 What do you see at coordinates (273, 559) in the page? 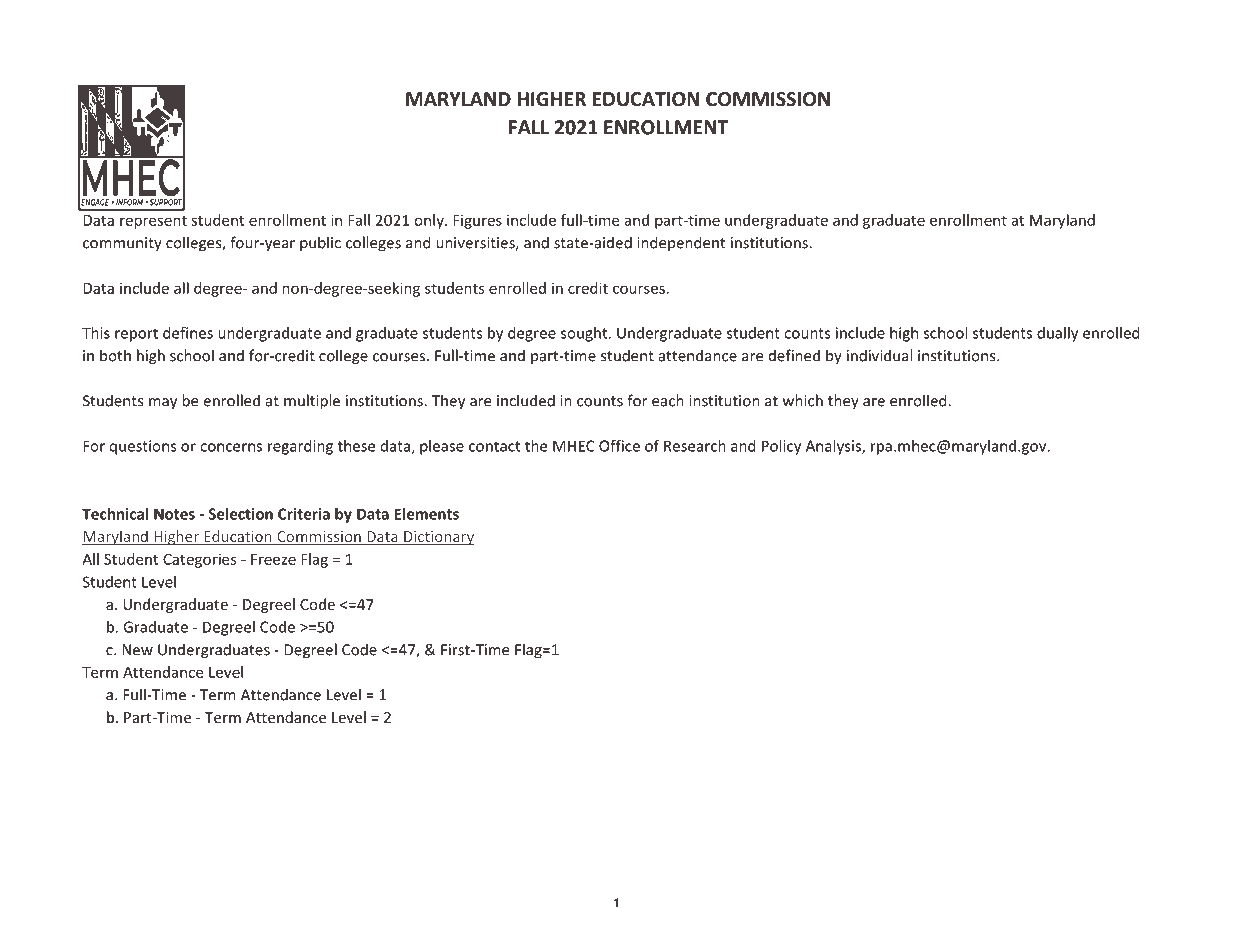
I see `Freeze` at bounding box center [273, 559].
